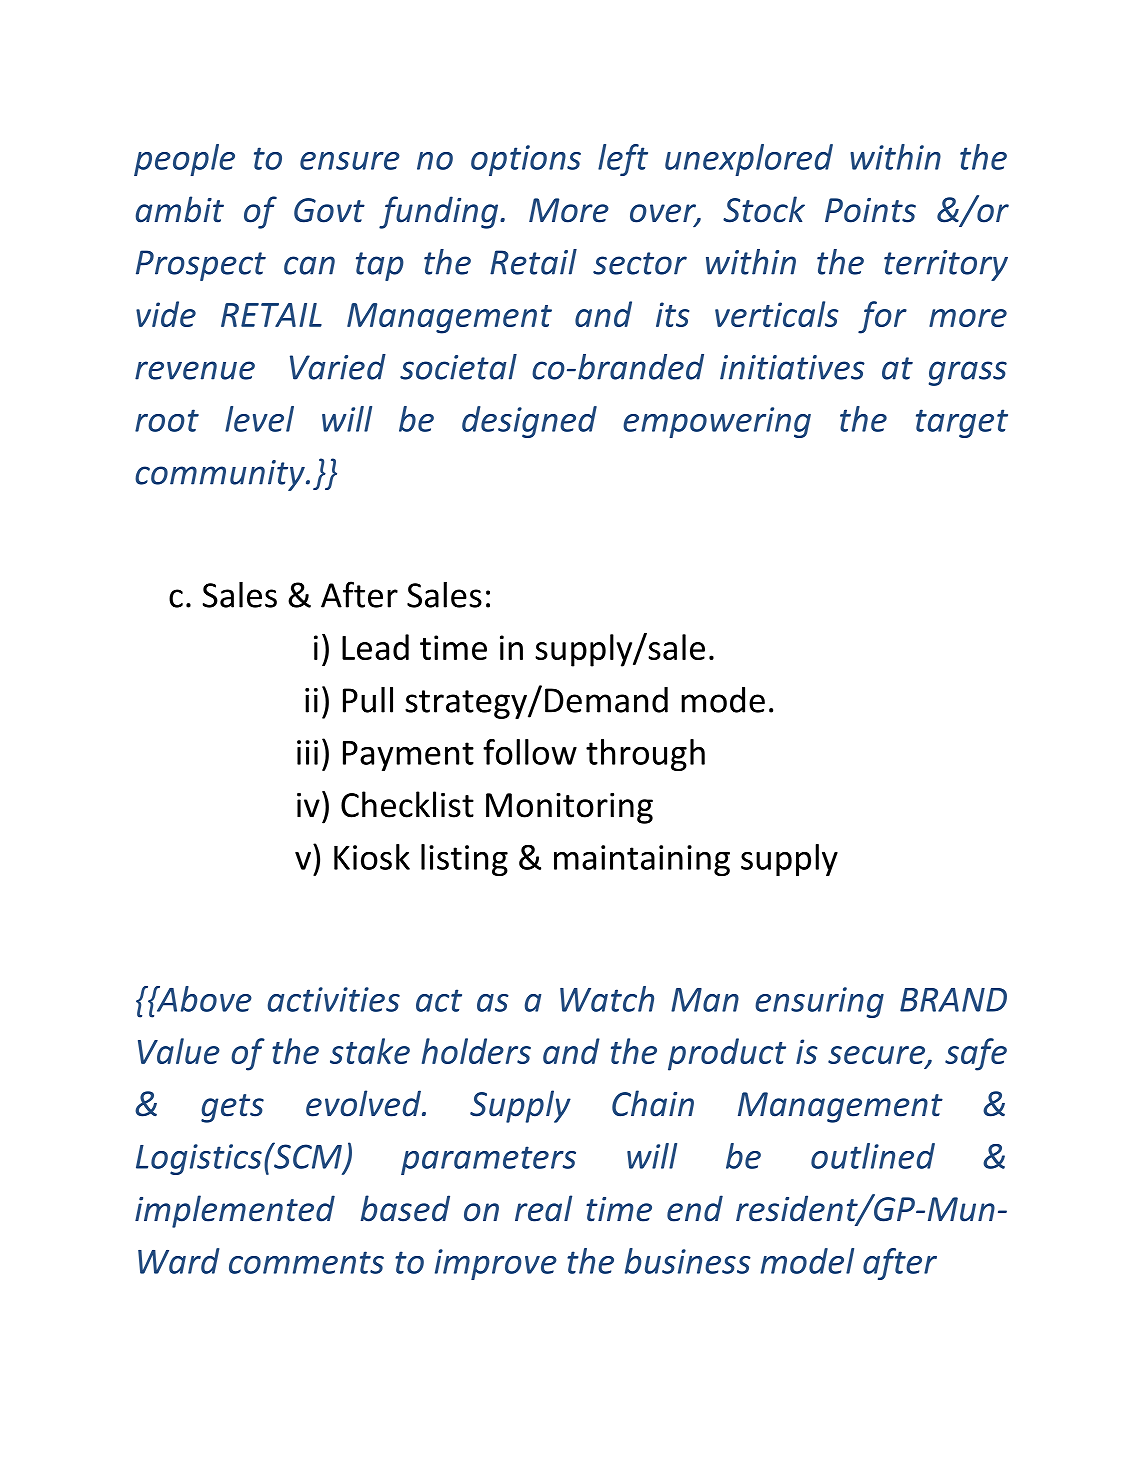 Image resolution: width=1142 pixels, height=1478 pixels. I want to click on real, so click(543, 1208).
